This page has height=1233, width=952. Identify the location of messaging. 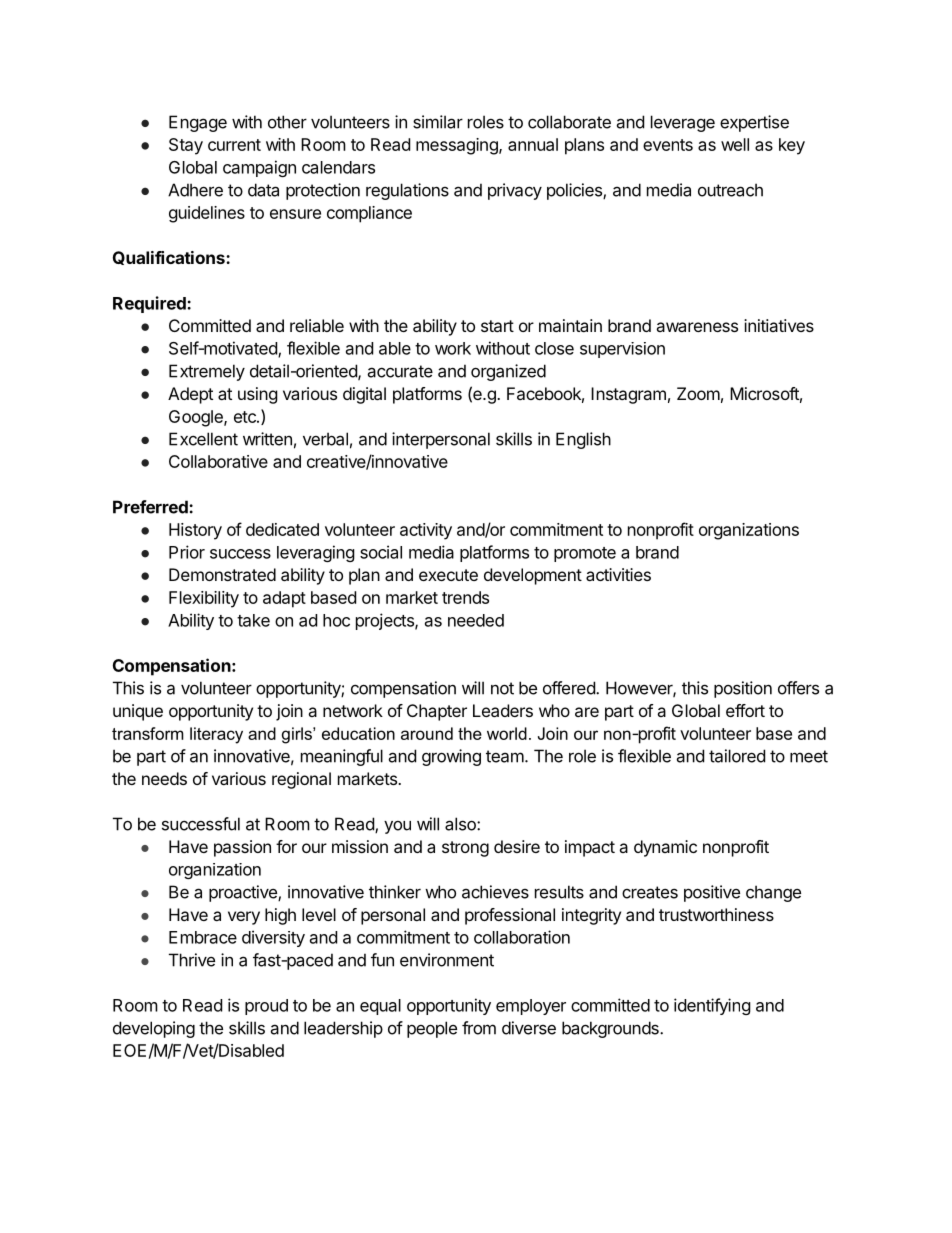
(458, 146).
